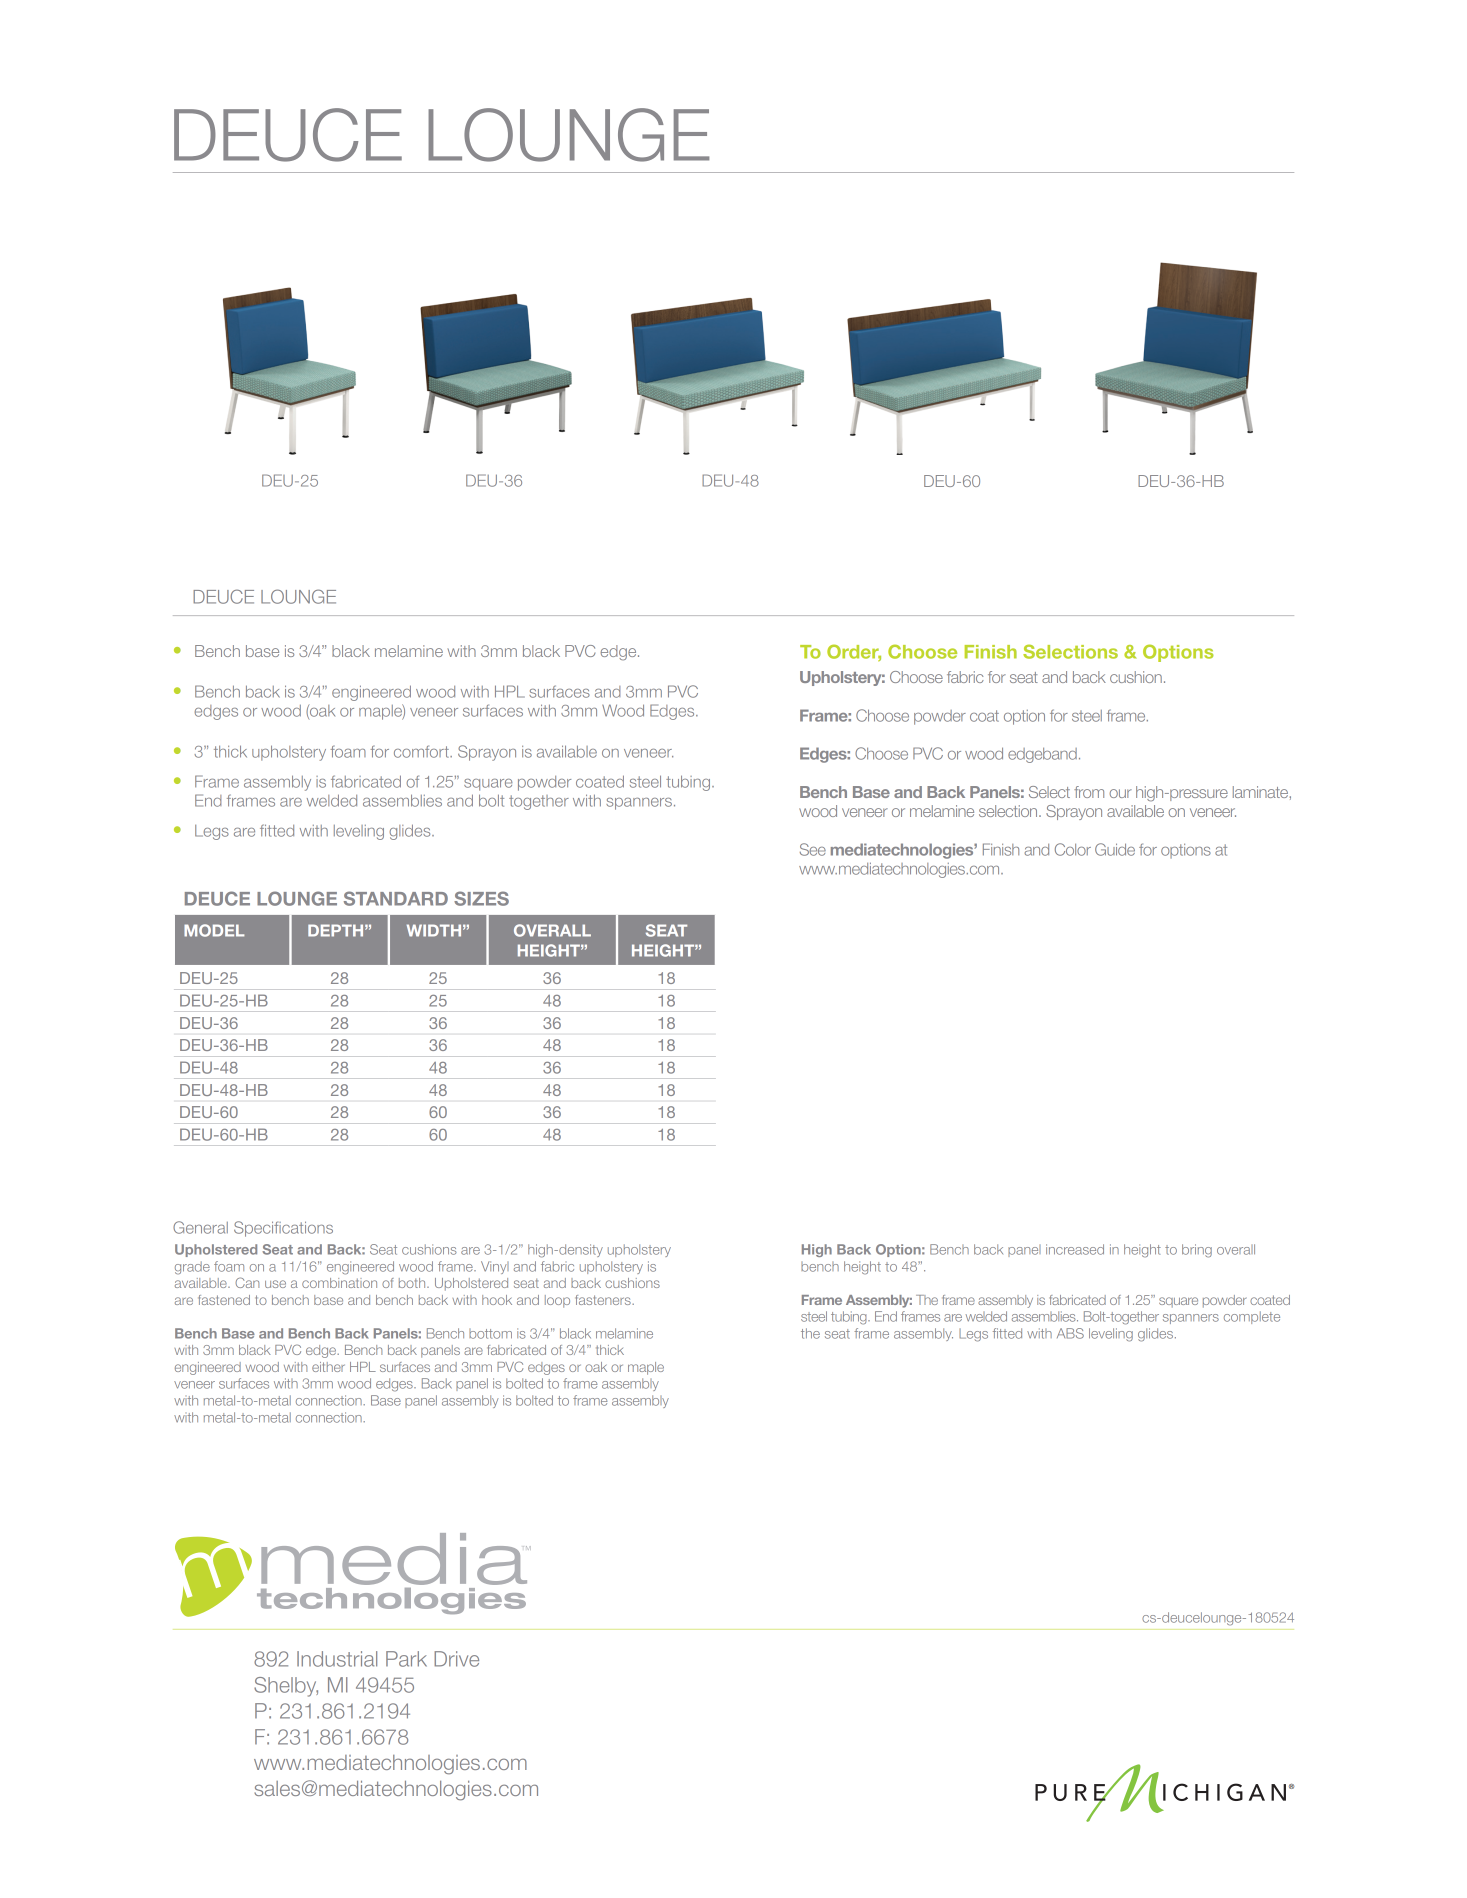 This document has width=1467, height=1898. Describe the element at coordinates (604, 1300) in the document. I see `fasteners` at that location.
